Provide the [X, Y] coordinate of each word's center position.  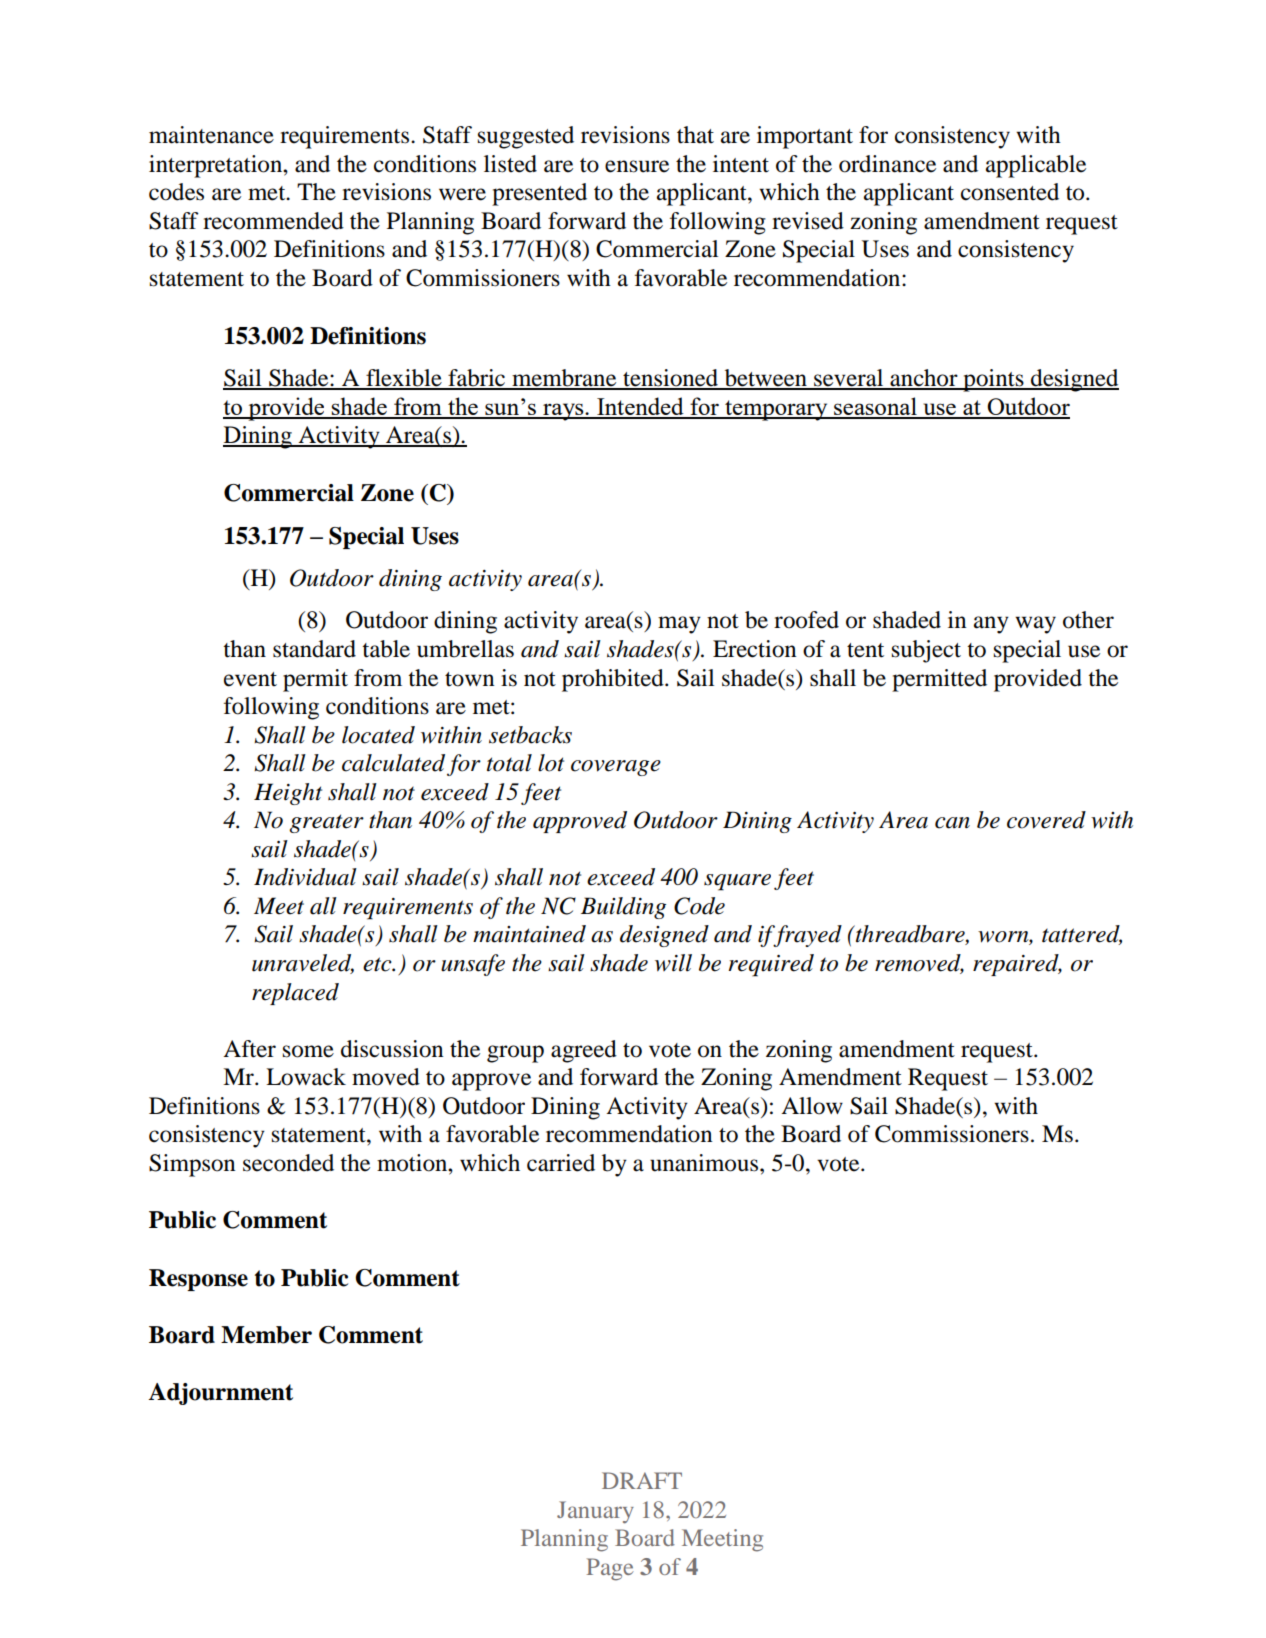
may [679, 625]
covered [1046, 820]
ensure [637, 166]
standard [314, 649]
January [595, 1512]
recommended [273, 221]
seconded [288, 1163]
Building [623, 908]
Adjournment [220, 1394]
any [991, 625]
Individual [305, 877]
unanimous [705, 1163]
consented [1010, 192]
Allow [812, 1106]
